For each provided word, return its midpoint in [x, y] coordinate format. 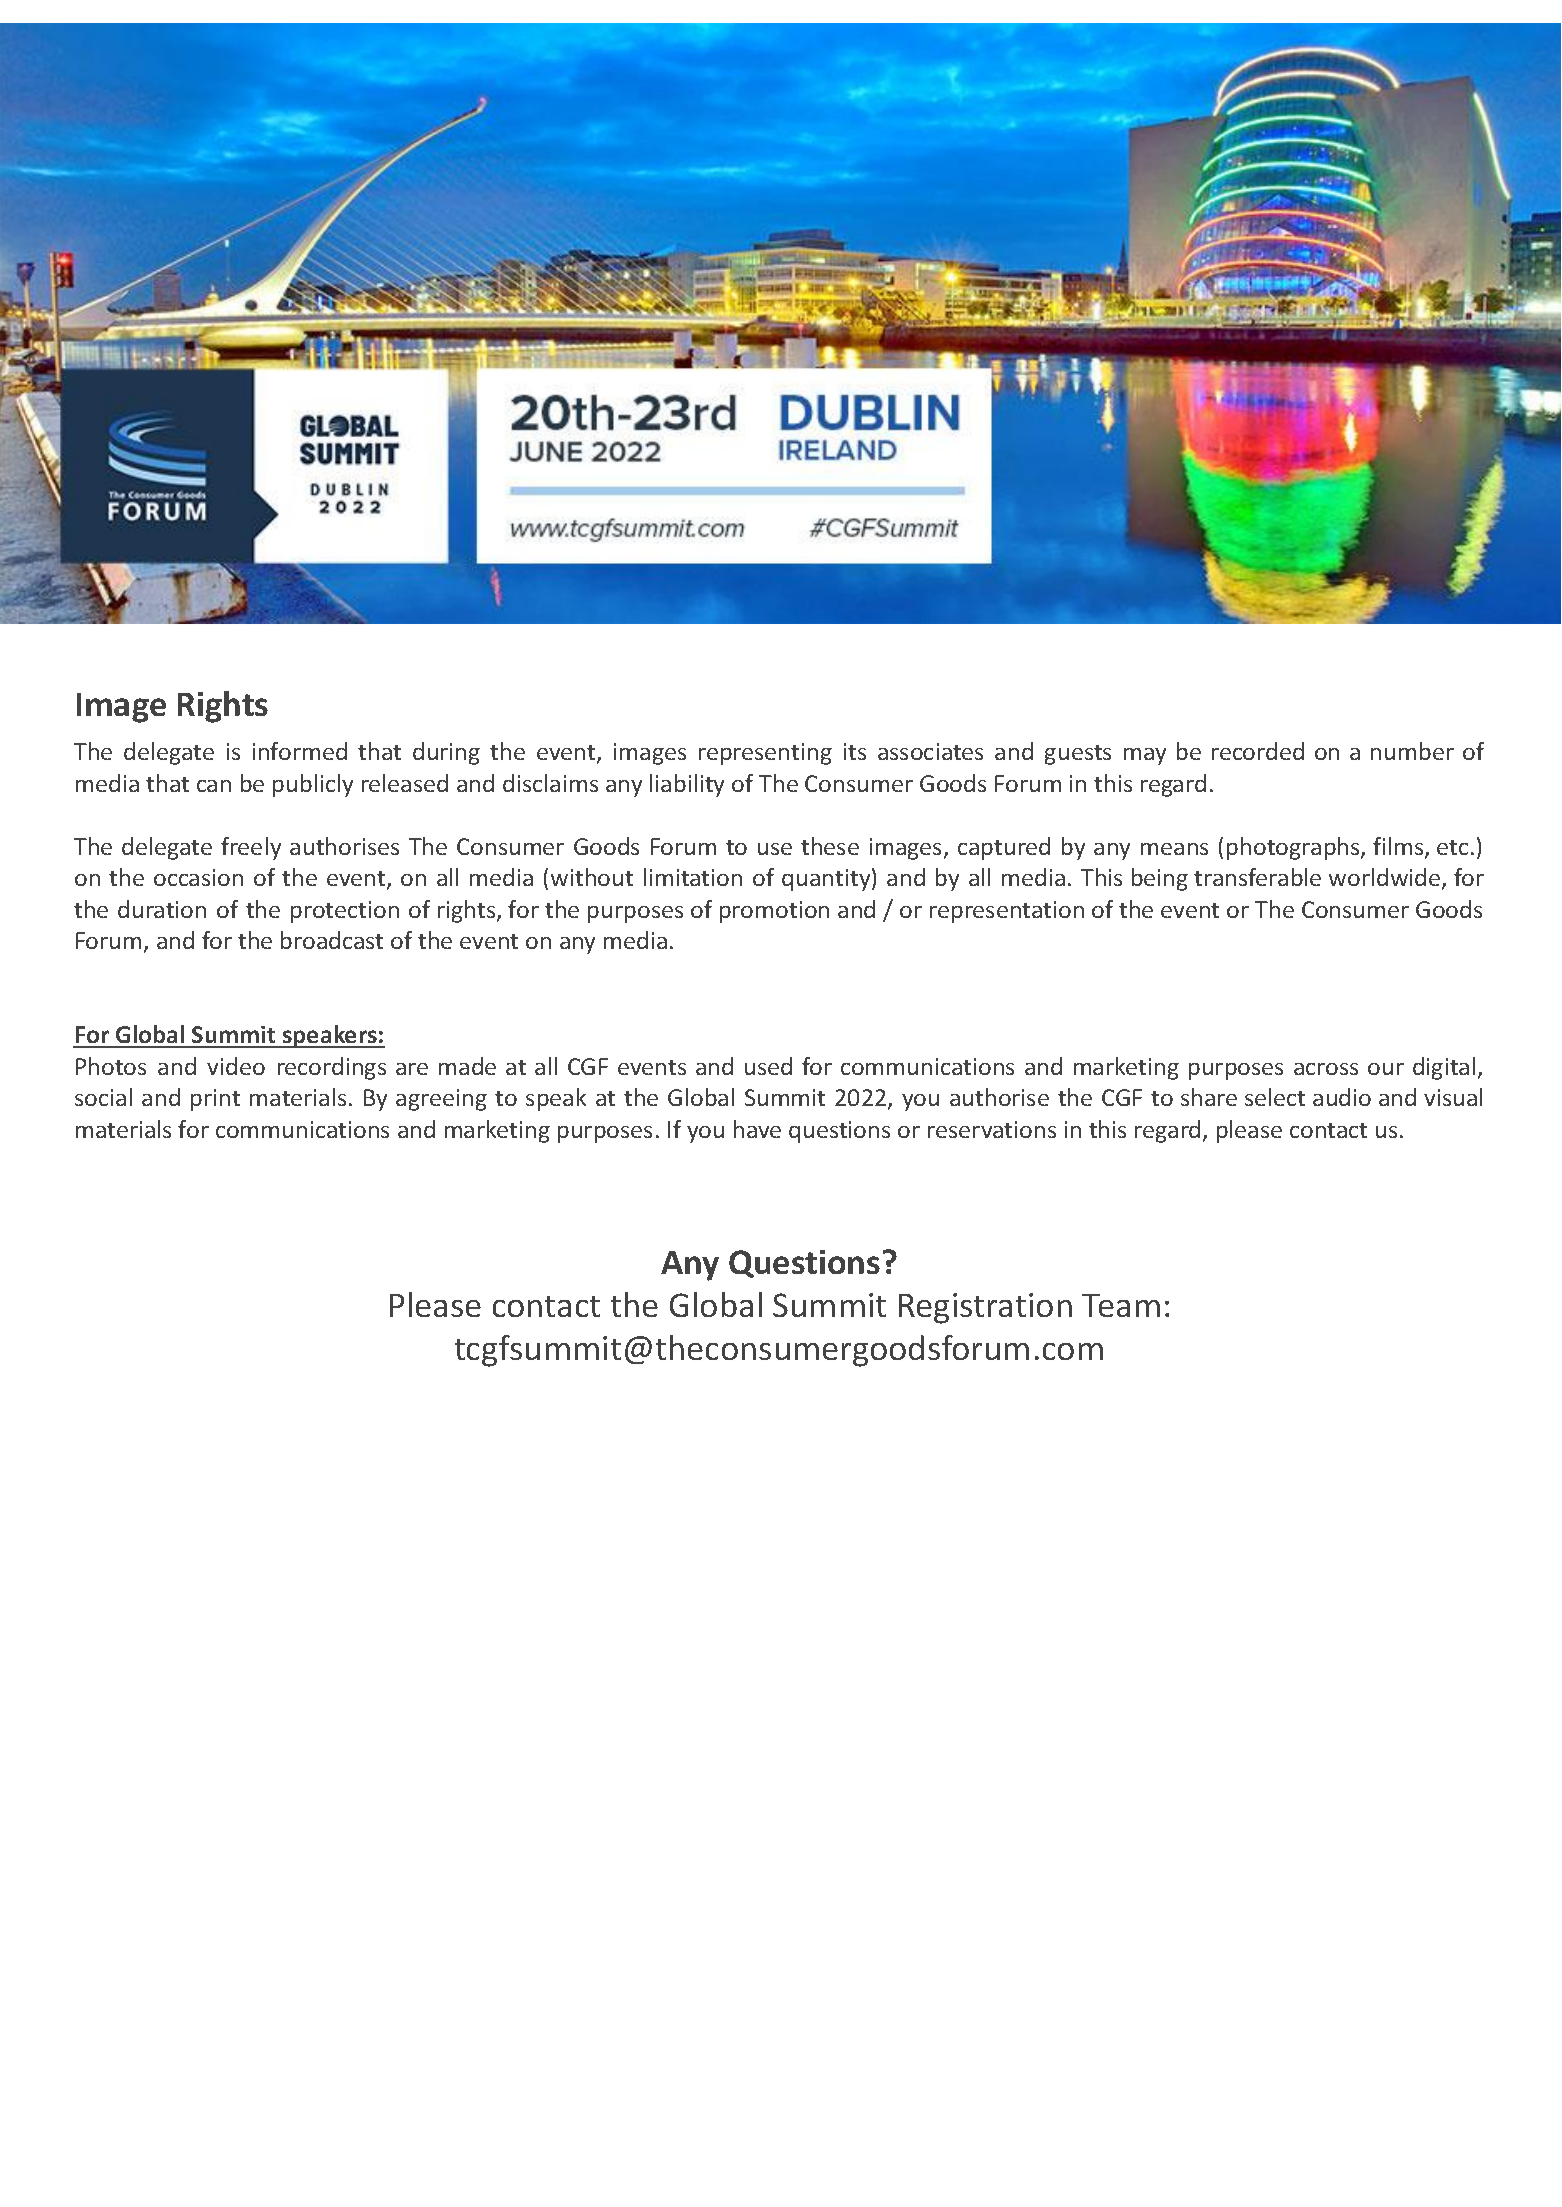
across [1326, 1069]
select [1275, 1097]
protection [345, 912]
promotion [774, 912]
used [768, 1066]
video [236, 1066]
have [757, 1129]
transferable [1257, 877]
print [215, 1100]
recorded [1258, 751]
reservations [992, 1129]
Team [1121, 1305]
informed [300, 751]
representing [765, 754]
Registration [985, 1308]
